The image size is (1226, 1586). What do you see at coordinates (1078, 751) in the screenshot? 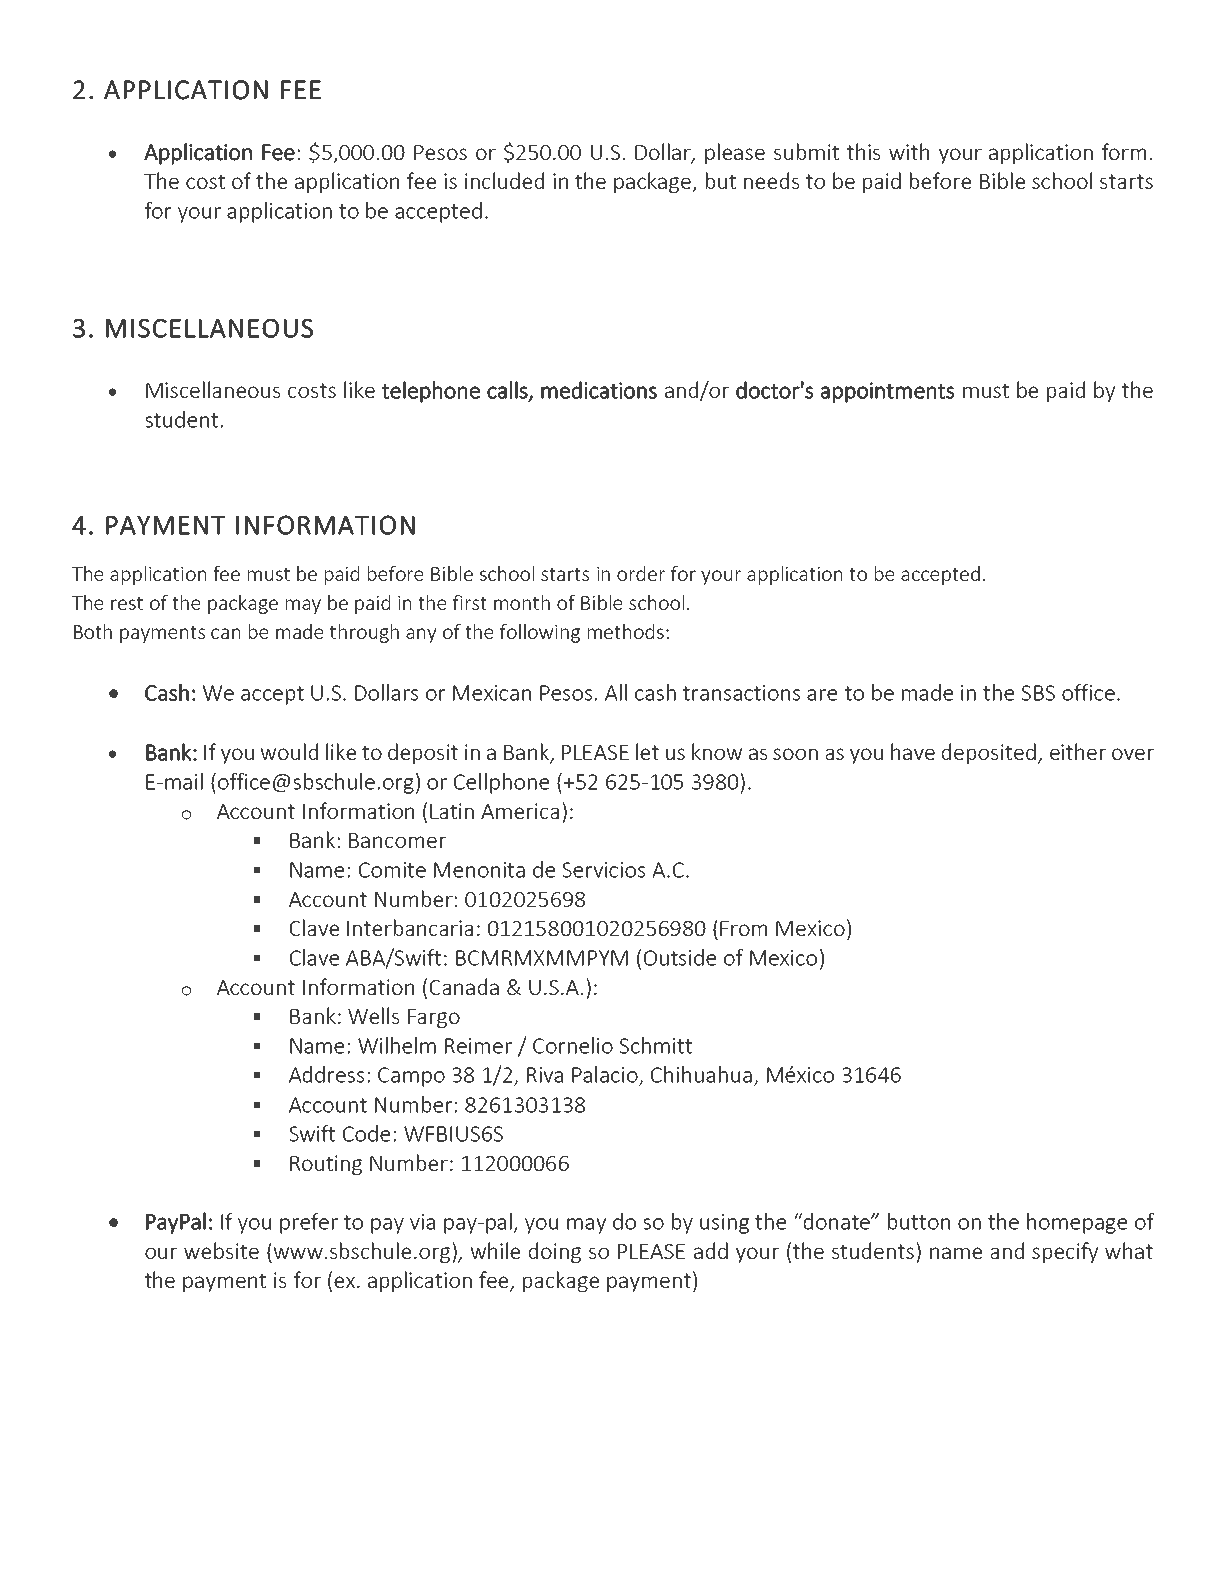
I see `either` at bounding box center [1078, 751].
